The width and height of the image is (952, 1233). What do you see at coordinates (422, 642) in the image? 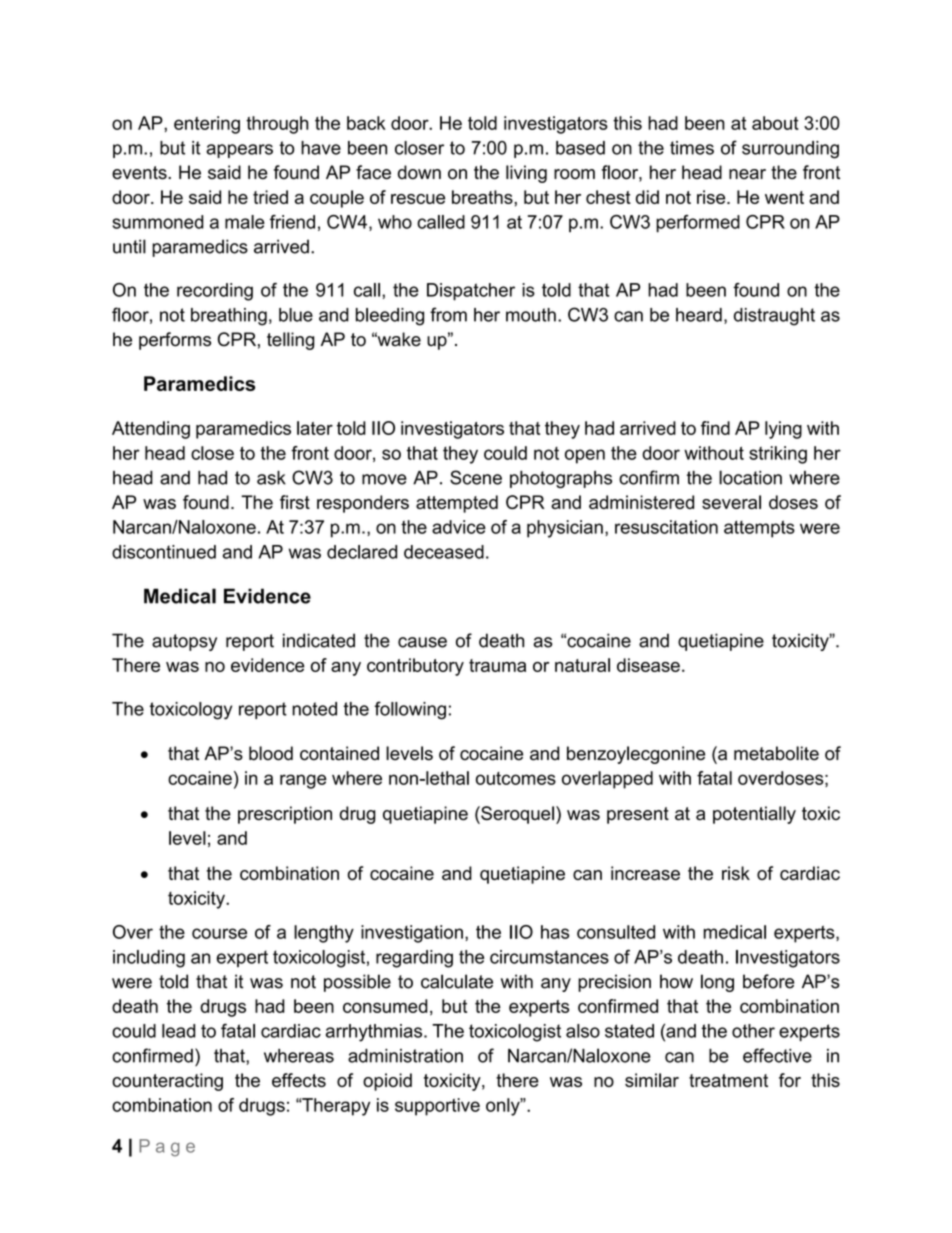
I see `cause` at bounding box center [422, 642].
